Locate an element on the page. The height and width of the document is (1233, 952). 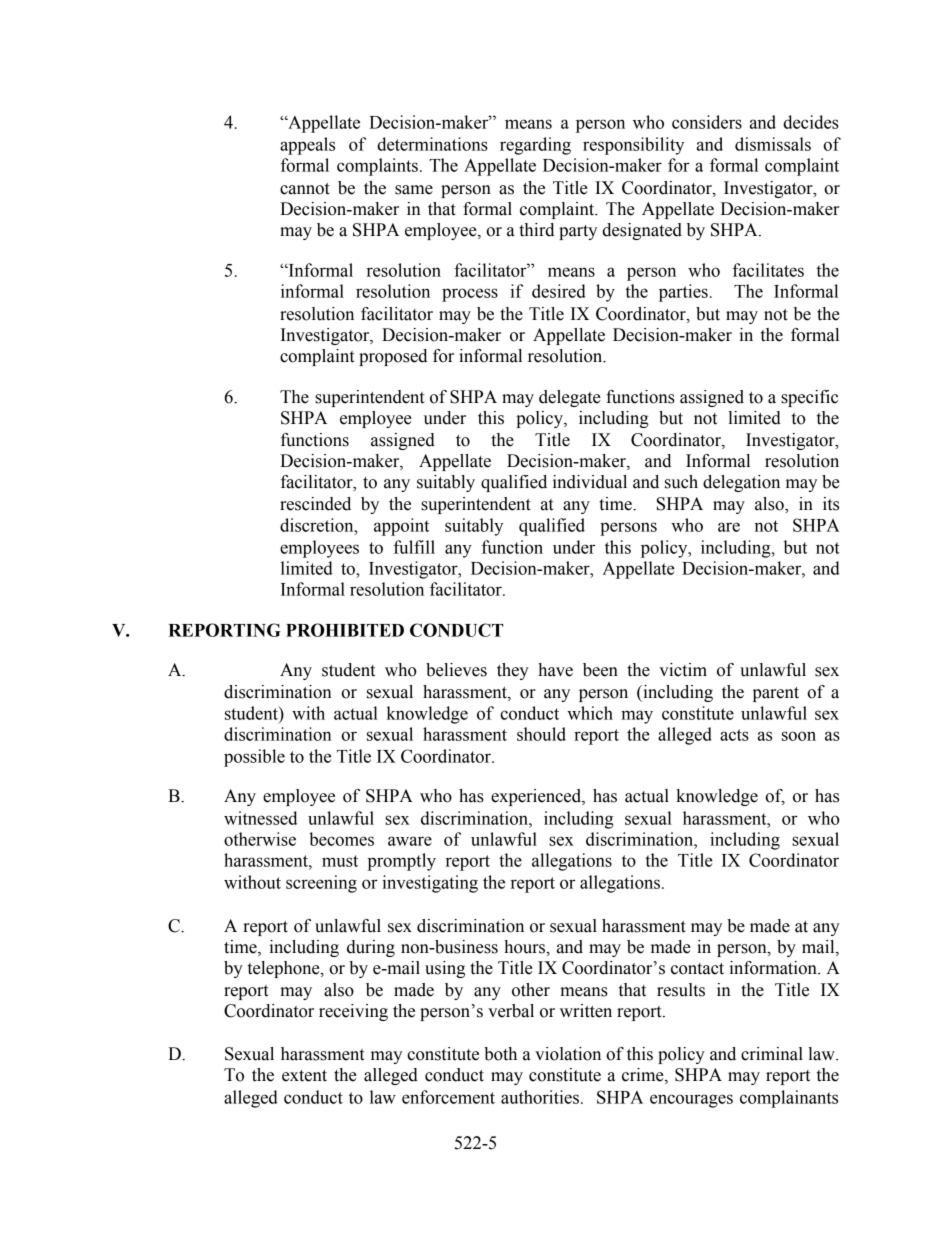
specific is located at coordinates (809, 398).
